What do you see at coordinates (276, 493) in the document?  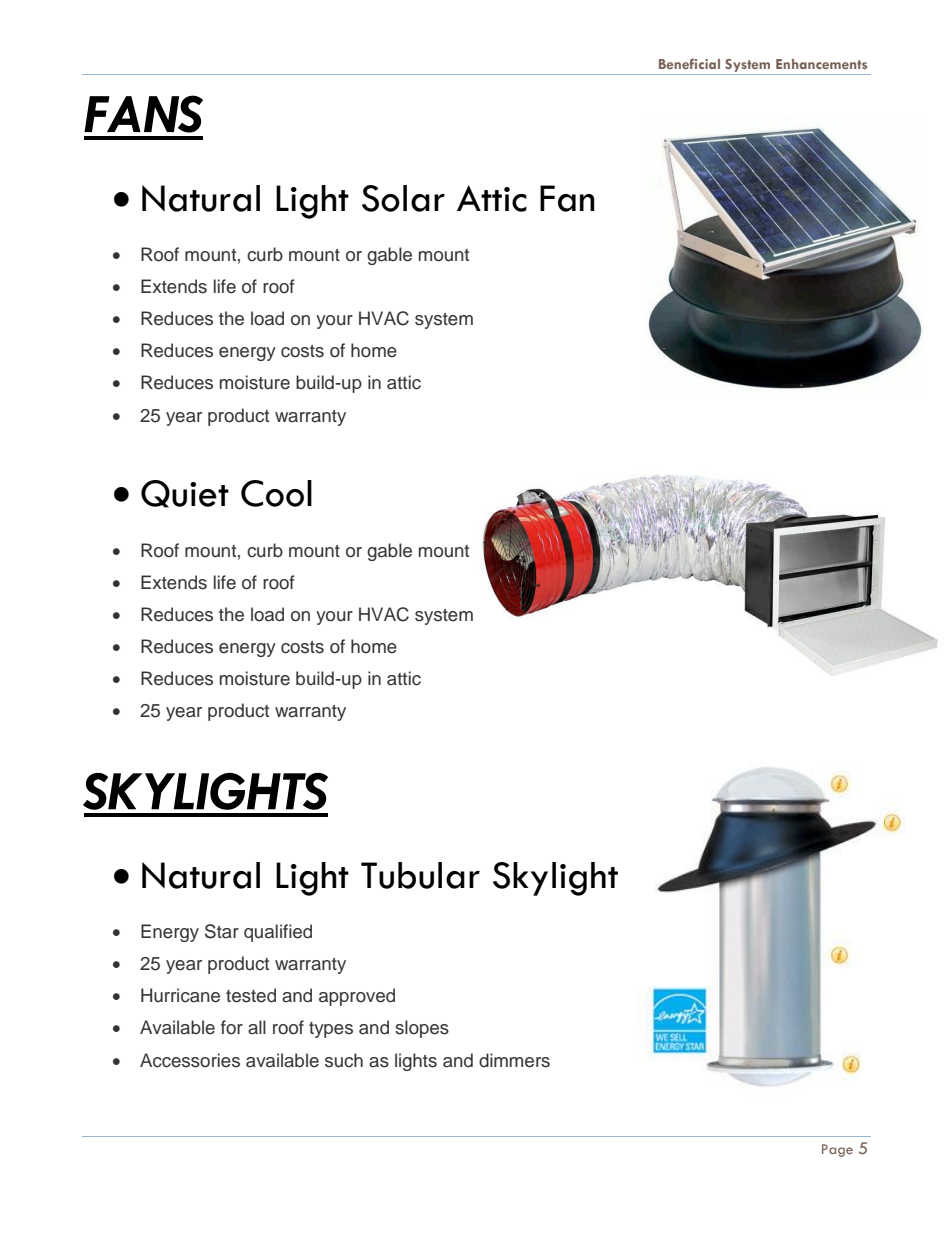 I see `Cool` at bounding box center [276, 493].
